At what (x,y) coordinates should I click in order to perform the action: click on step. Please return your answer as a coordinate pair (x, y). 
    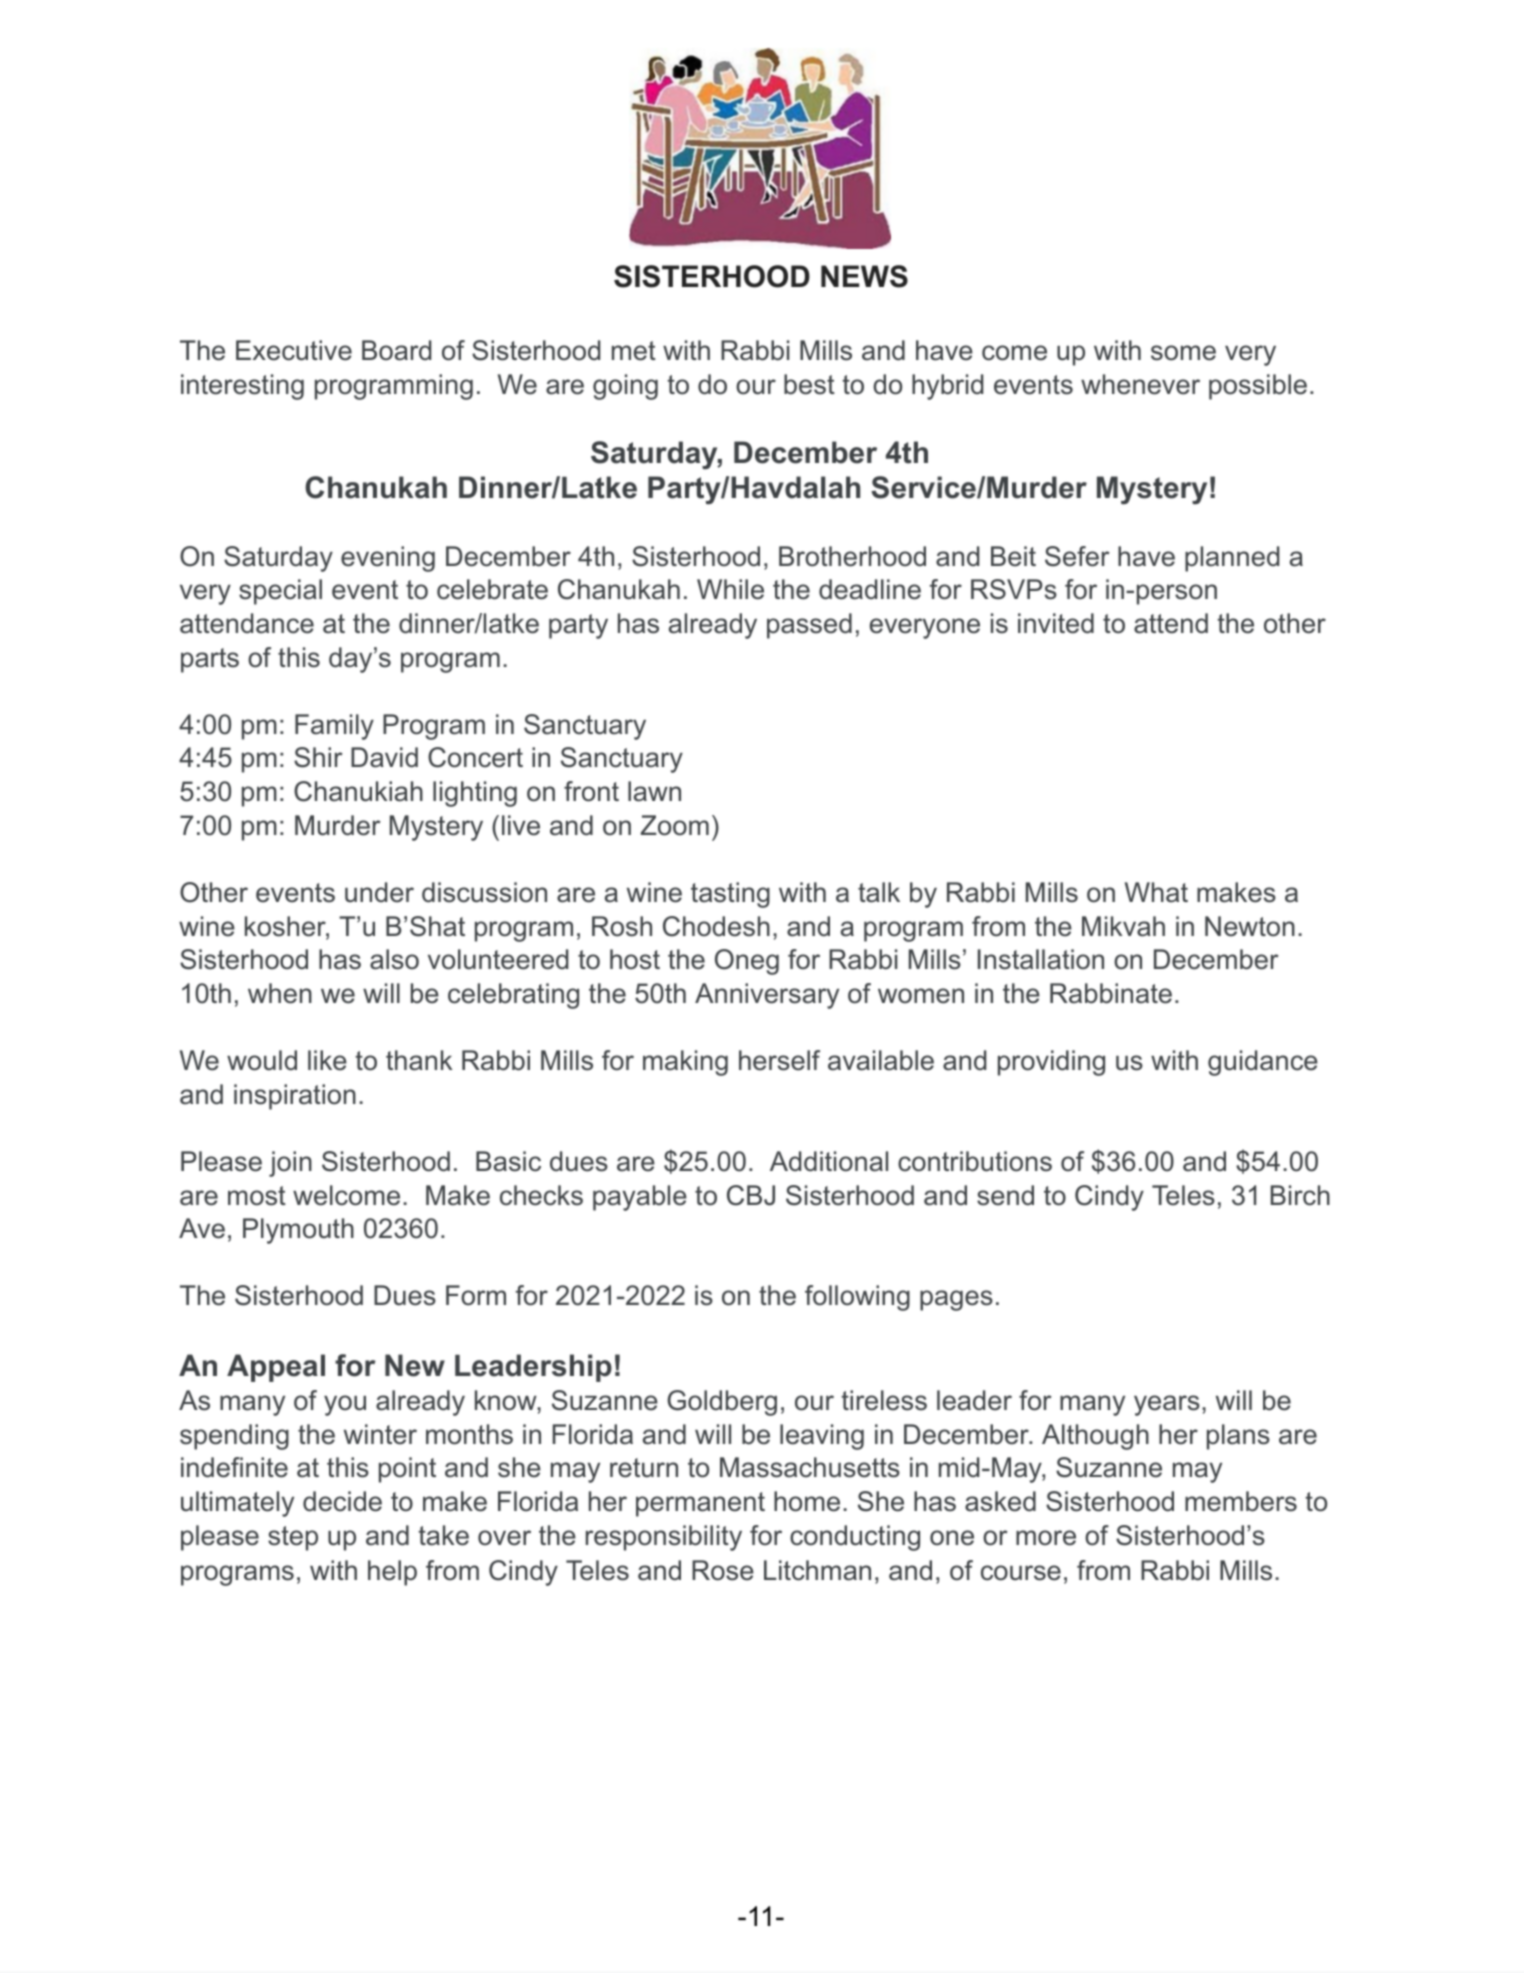
    Looking at the image, I should click on (293, 1538).
